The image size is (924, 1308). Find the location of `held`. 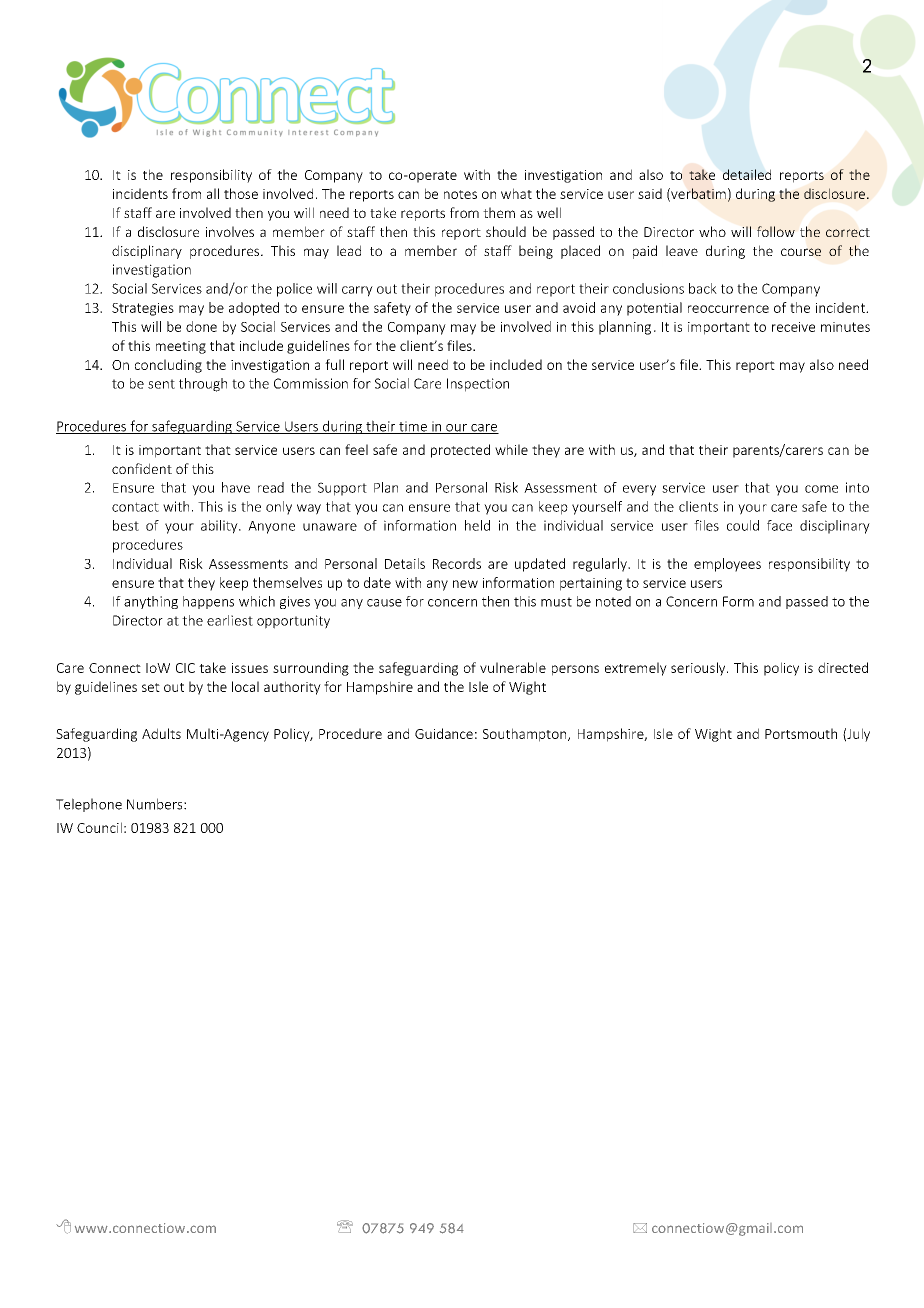

held is located at coordinates (477, 525).
